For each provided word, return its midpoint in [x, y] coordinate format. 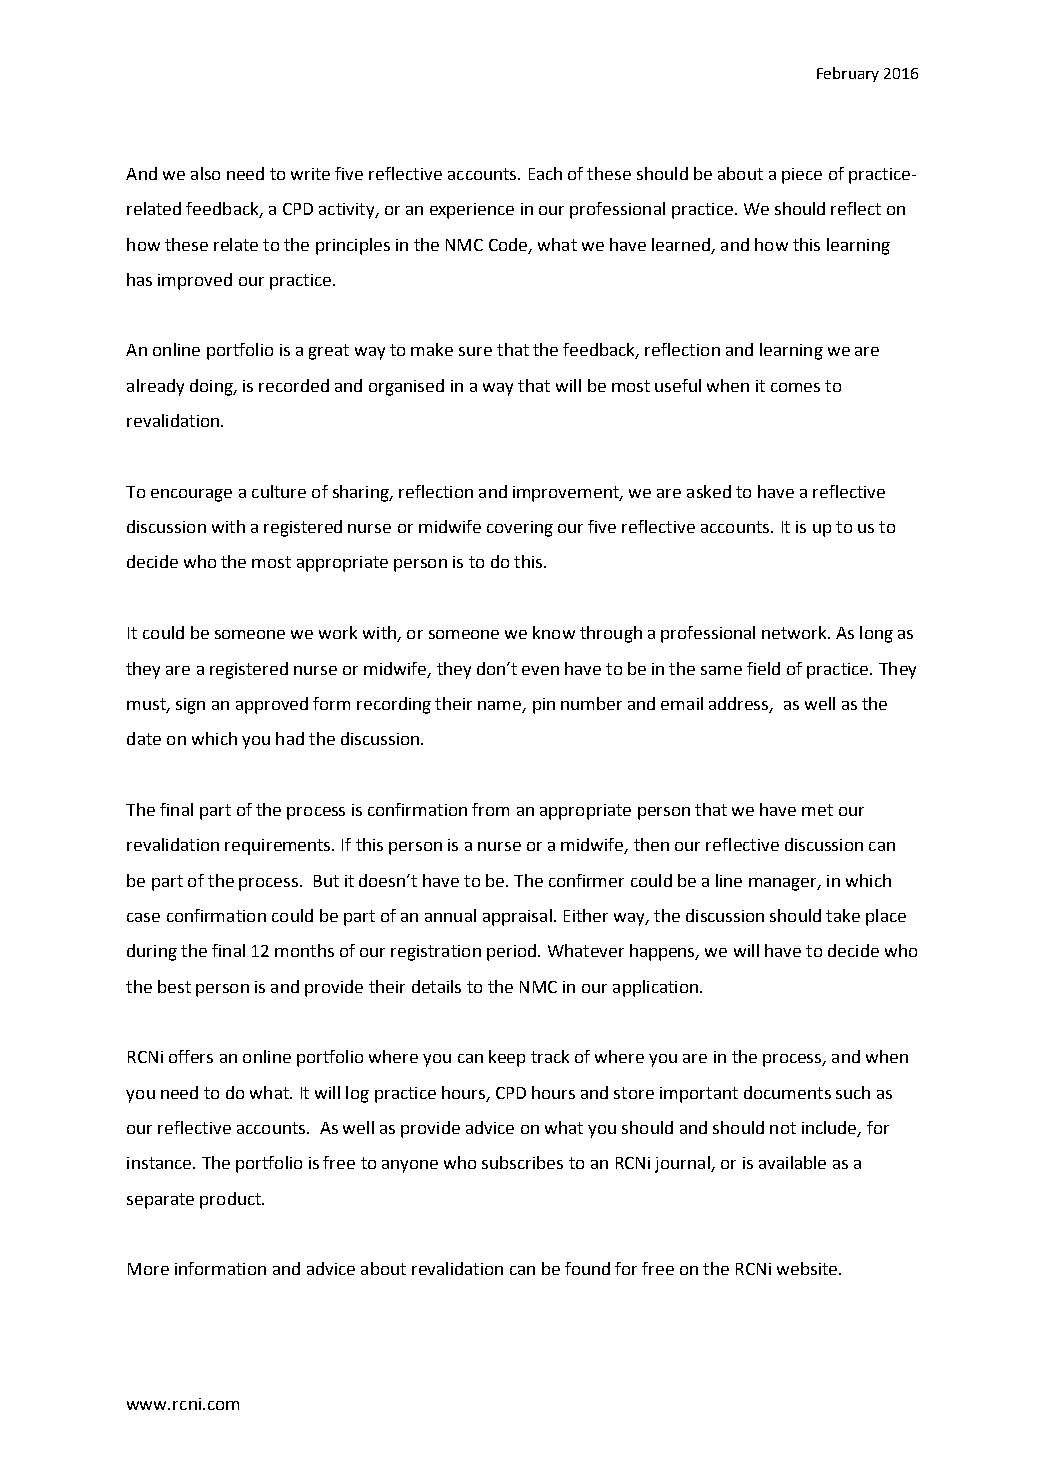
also [205, 173]
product [231, 1200]
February [848, 74]
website [808, 1268]
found [587, 1268]
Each [545, 173]
